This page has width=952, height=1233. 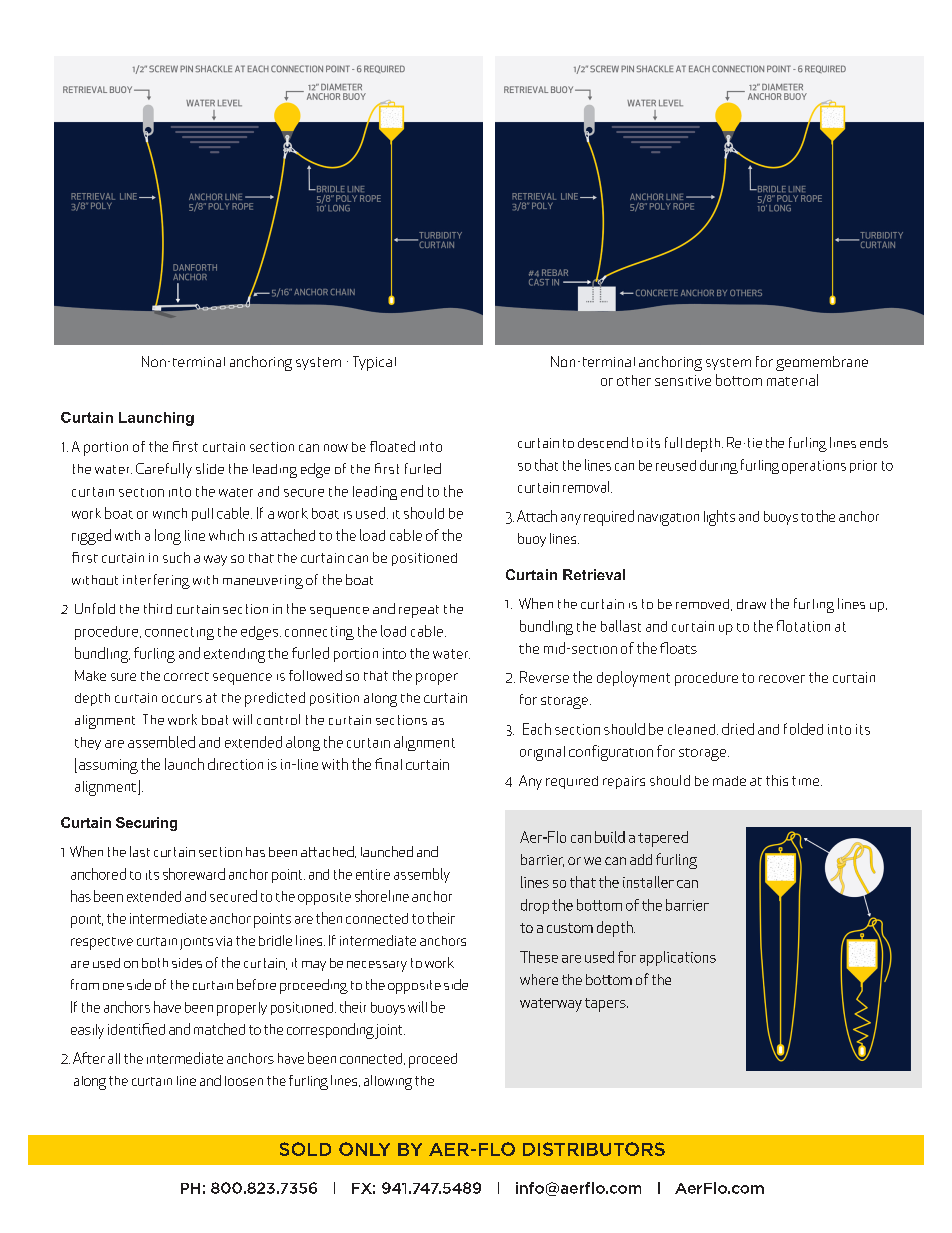 I want to click on original, so click(x=542, y=753).
